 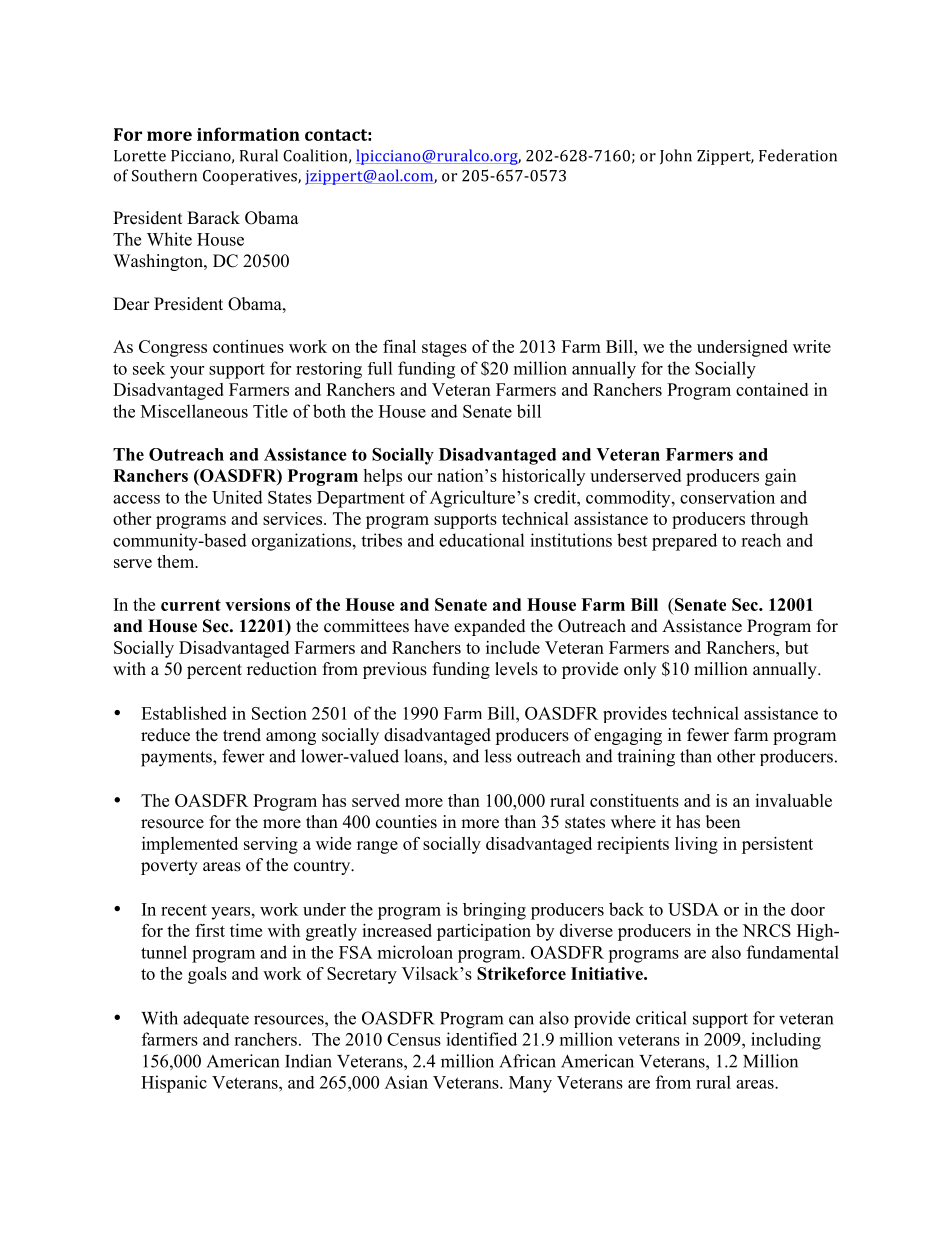 What do you see at coordinates (812, 346) in the screenshot?
I see `write` at bounding box center [812, 346].
